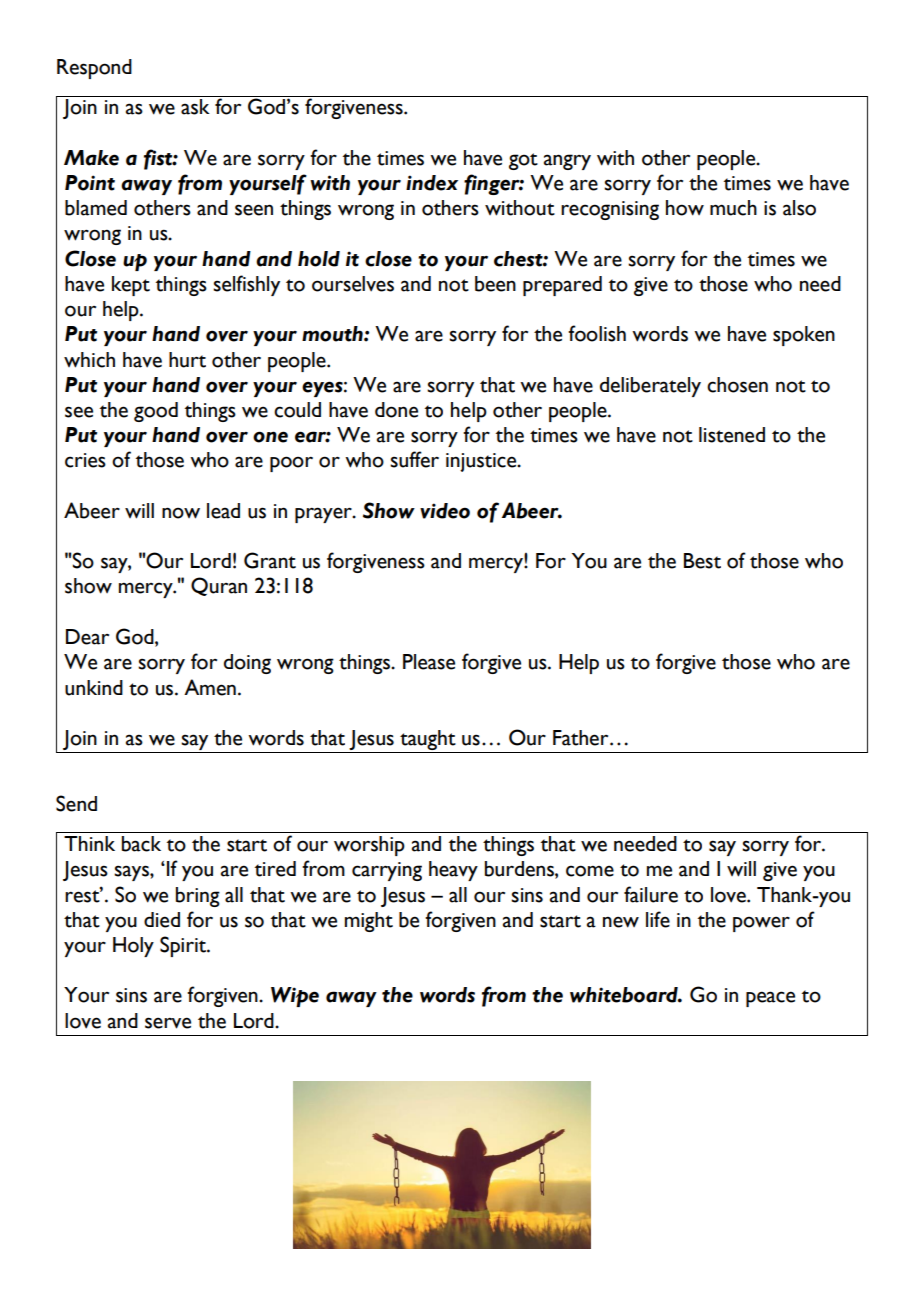  Describe the element at coordinates (523, 161) in the screenshot. I see `got` at that location.
